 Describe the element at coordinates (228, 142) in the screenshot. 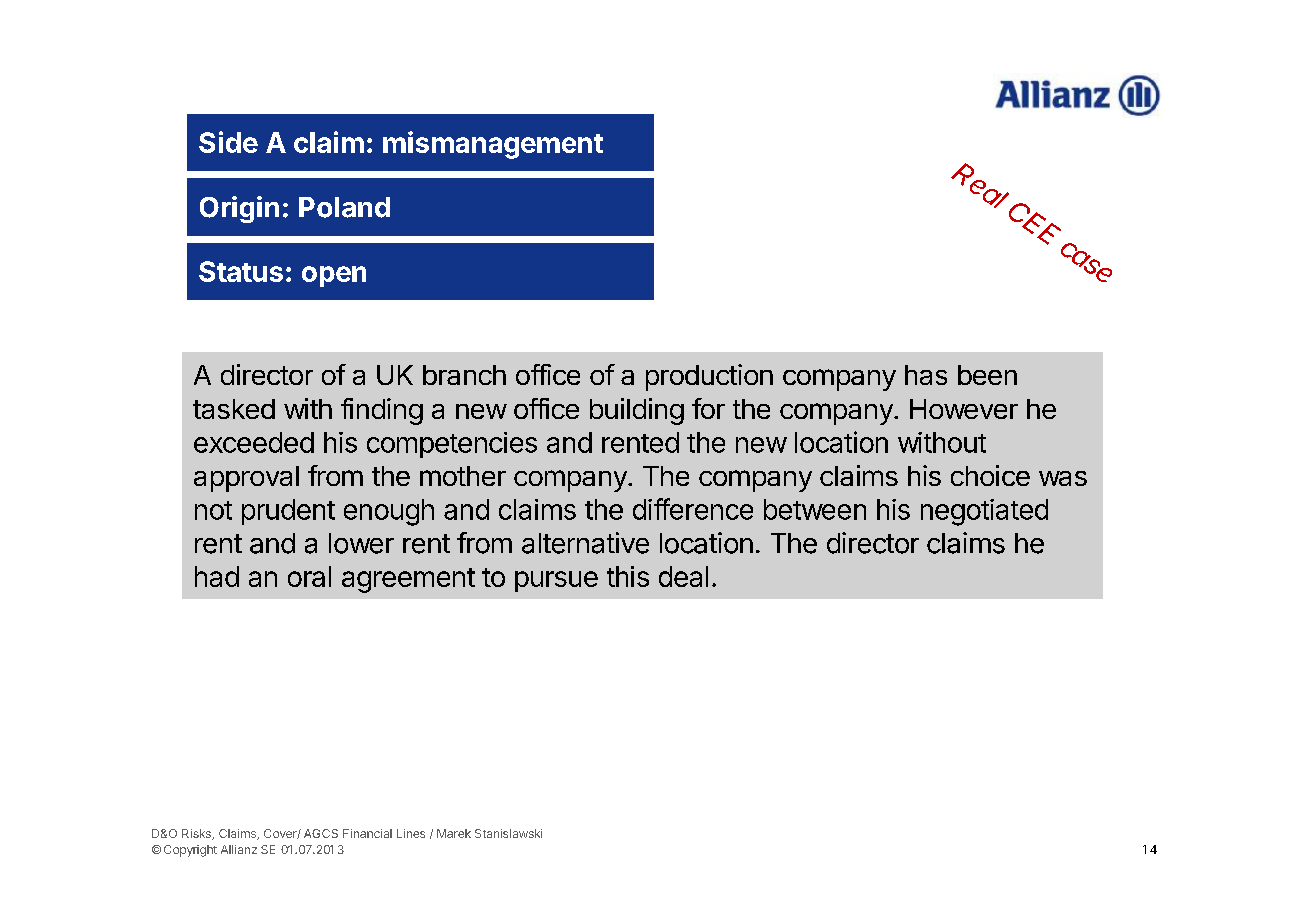

I see `Side` at that location.
